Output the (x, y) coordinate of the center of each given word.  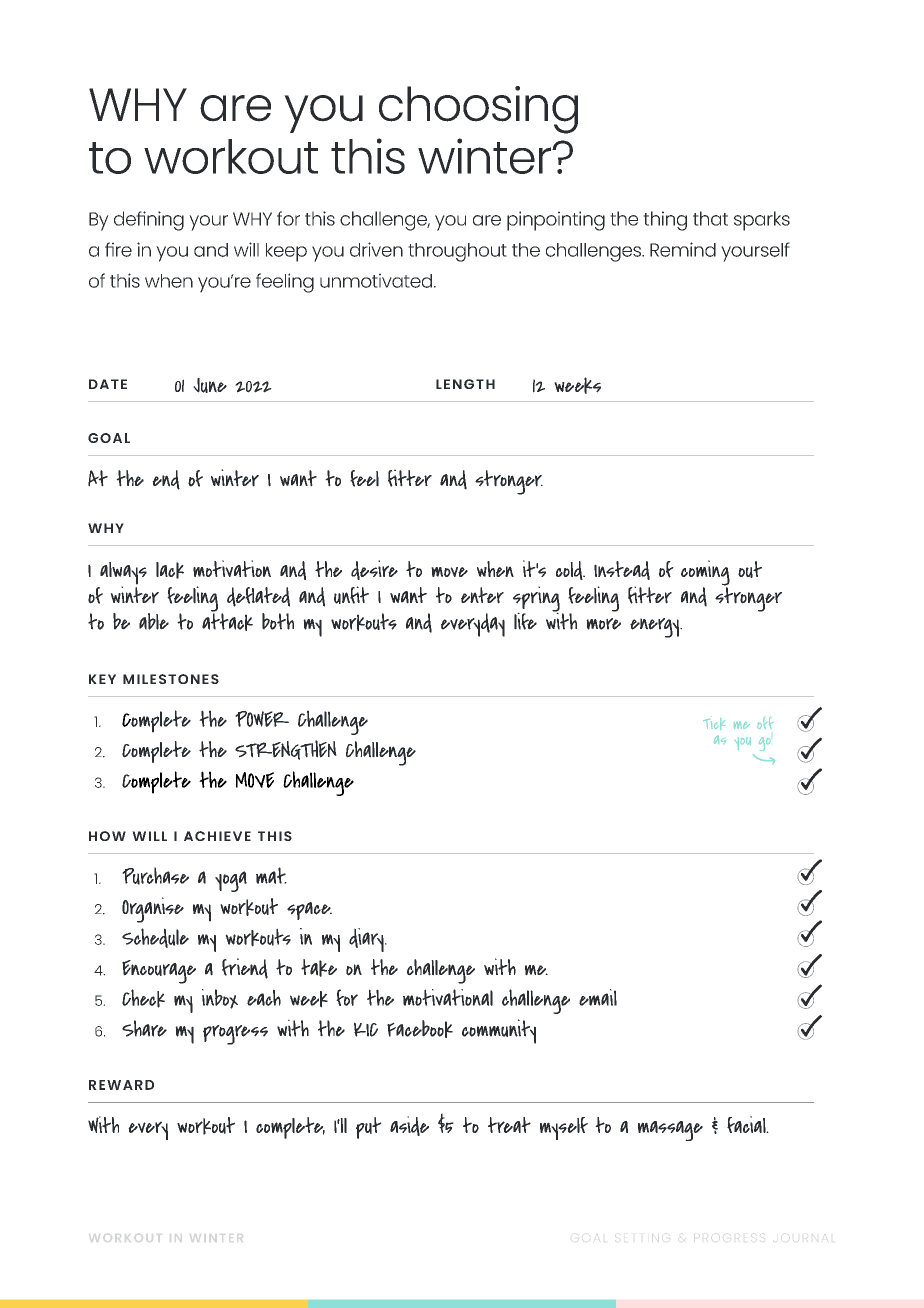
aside (409, 1126)
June (210, 385)
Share (144, 1028)
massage (670, 1131)
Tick (714, 724)
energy (655, 628)
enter (482, 595)
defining (149, 221)
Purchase (155, 876)
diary (367, 940)
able (154, 621)
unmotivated (376, 280)
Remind (683, 249)
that (710, 218)
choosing (478, 110)
